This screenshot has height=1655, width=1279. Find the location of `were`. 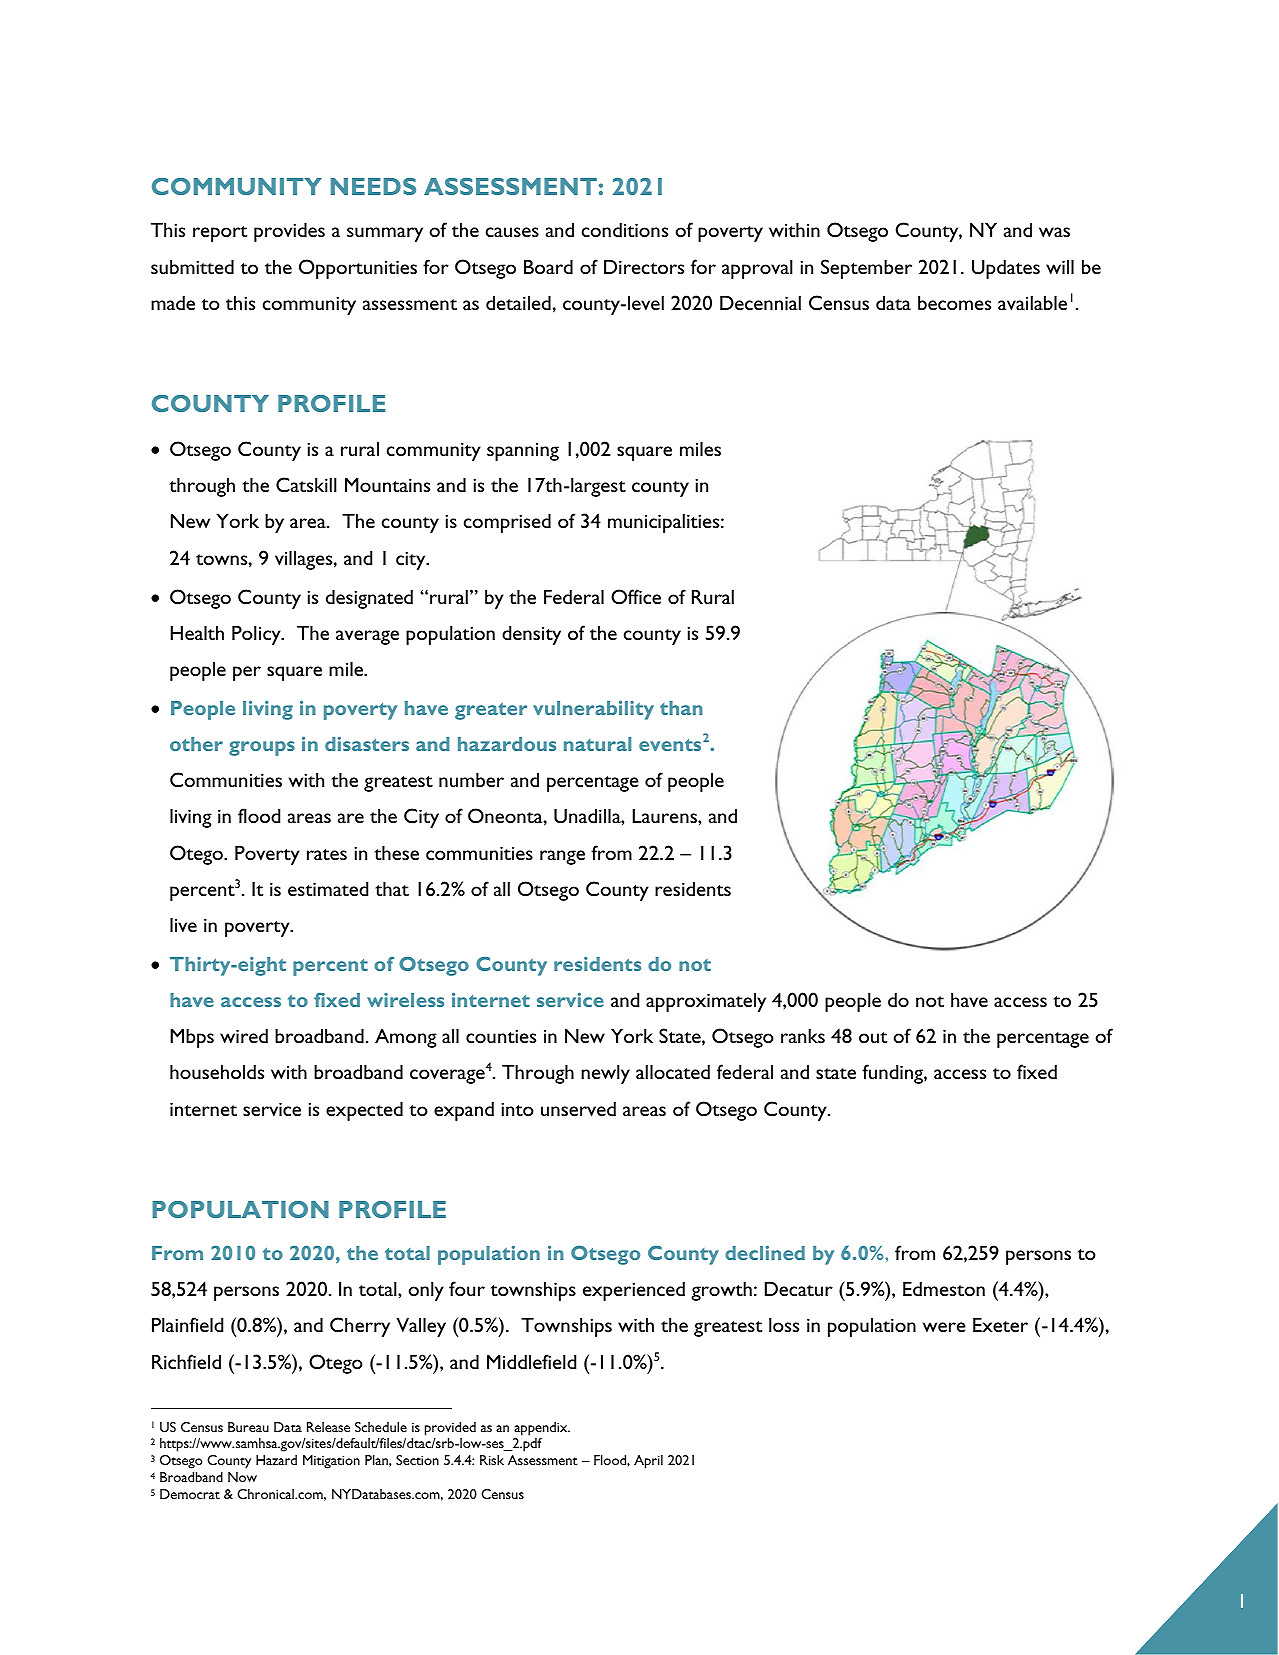

were is located at coordinates (944, 1327).
